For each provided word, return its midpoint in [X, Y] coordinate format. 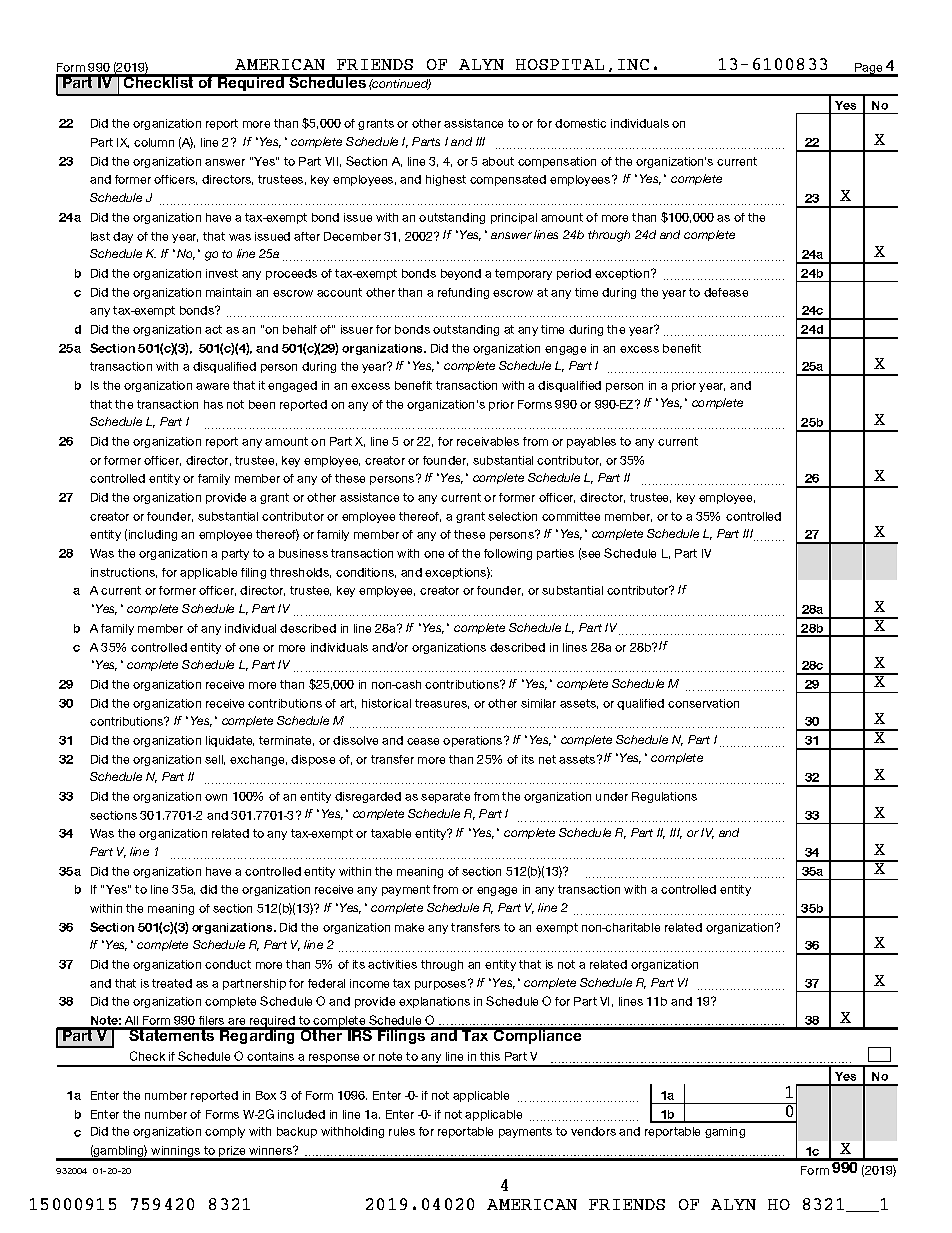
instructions [124, 573]
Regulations [664, 797]
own [216, 797]
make [409, 927]
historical [386, 703]
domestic [580, 123]
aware [212, 386]
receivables [488, 441]
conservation [703, 703]
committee [571, 516]
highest [446, 180]
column [154, 142]
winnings [176, 1153]
